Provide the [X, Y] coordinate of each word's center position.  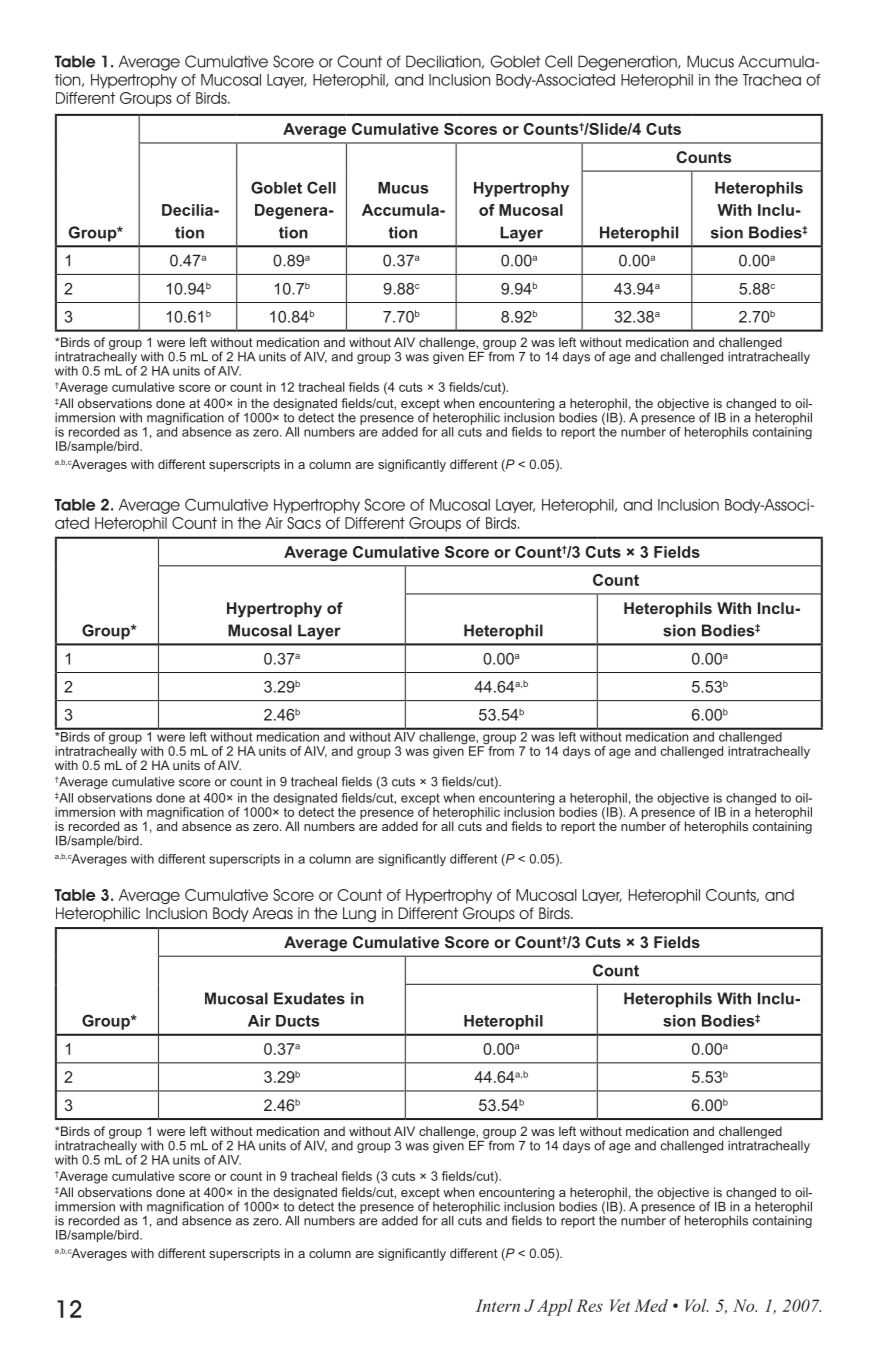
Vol [697, 1305]
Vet [620, 1305]
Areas [272, 913]
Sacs [304, 523]
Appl [555, 1307]
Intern [498, 1305]
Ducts [297, 1021]
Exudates [309, 998]
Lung [359, 915]
